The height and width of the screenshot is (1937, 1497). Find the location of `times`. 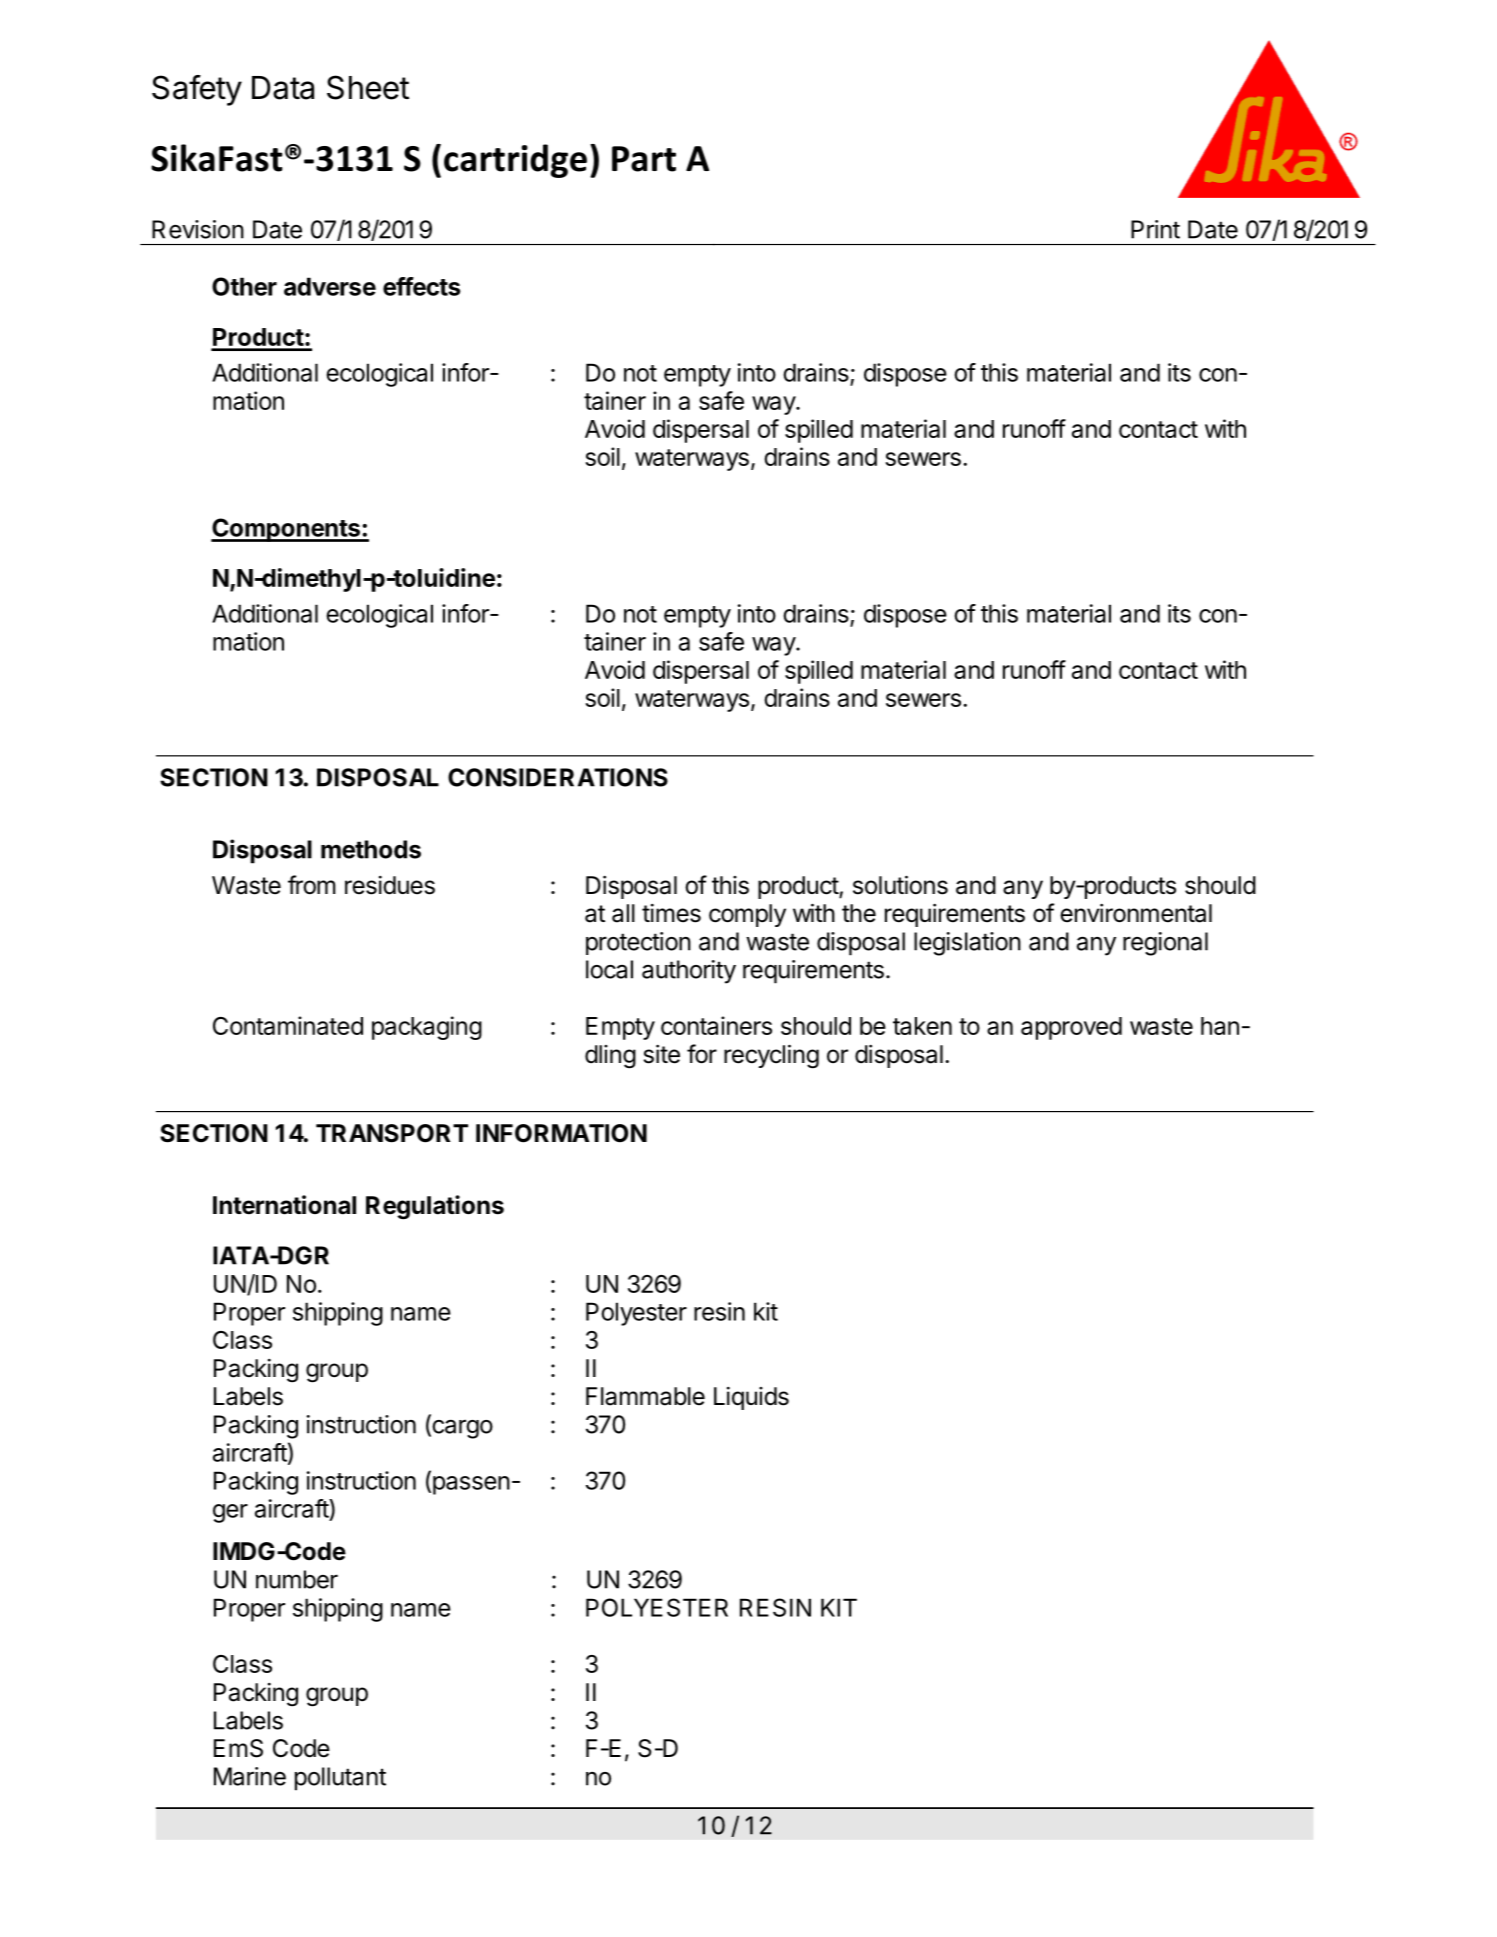

times is located at coordinates (671, 913).
